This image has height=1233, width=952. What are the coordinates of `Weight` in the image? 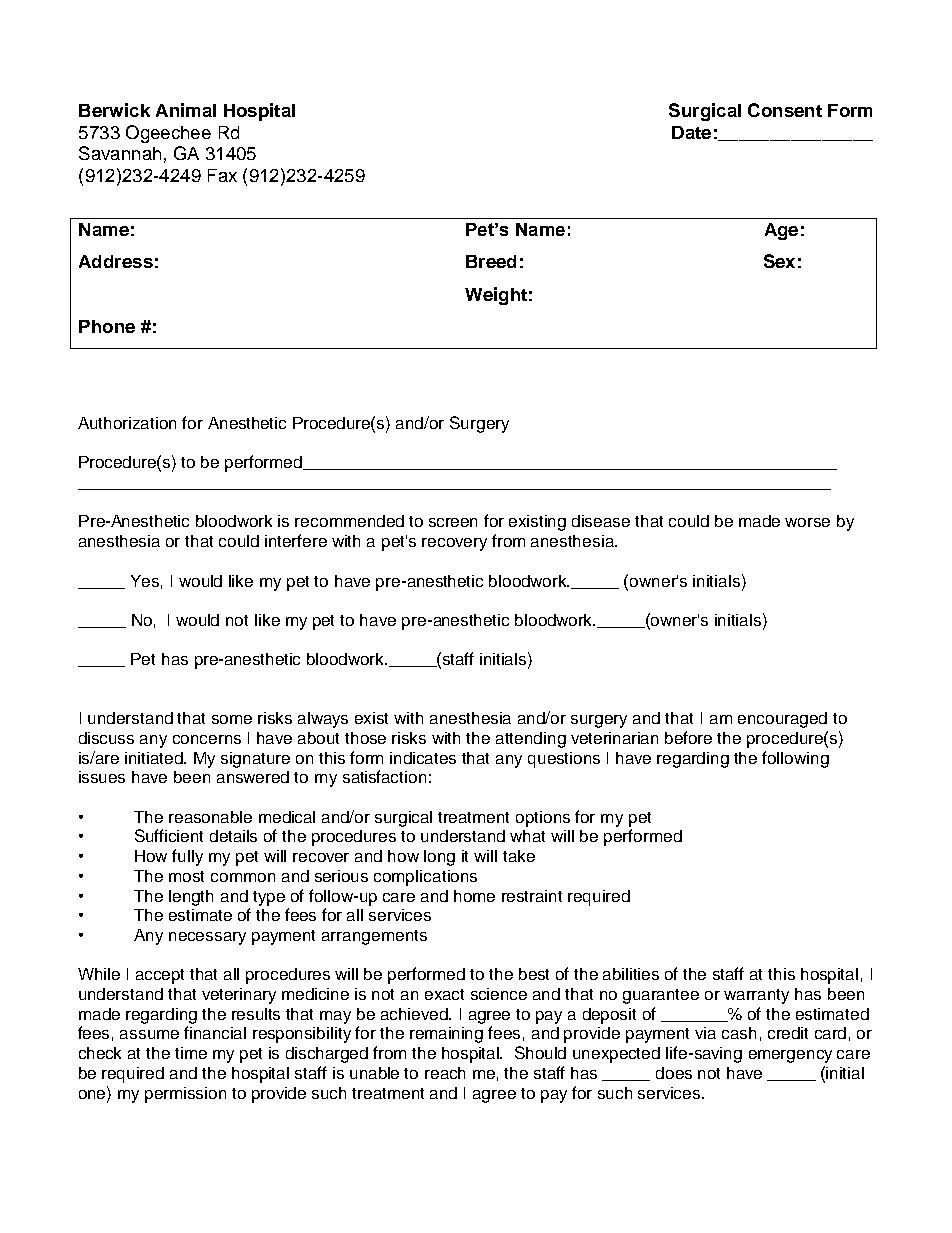 It's located at (496, 296).
